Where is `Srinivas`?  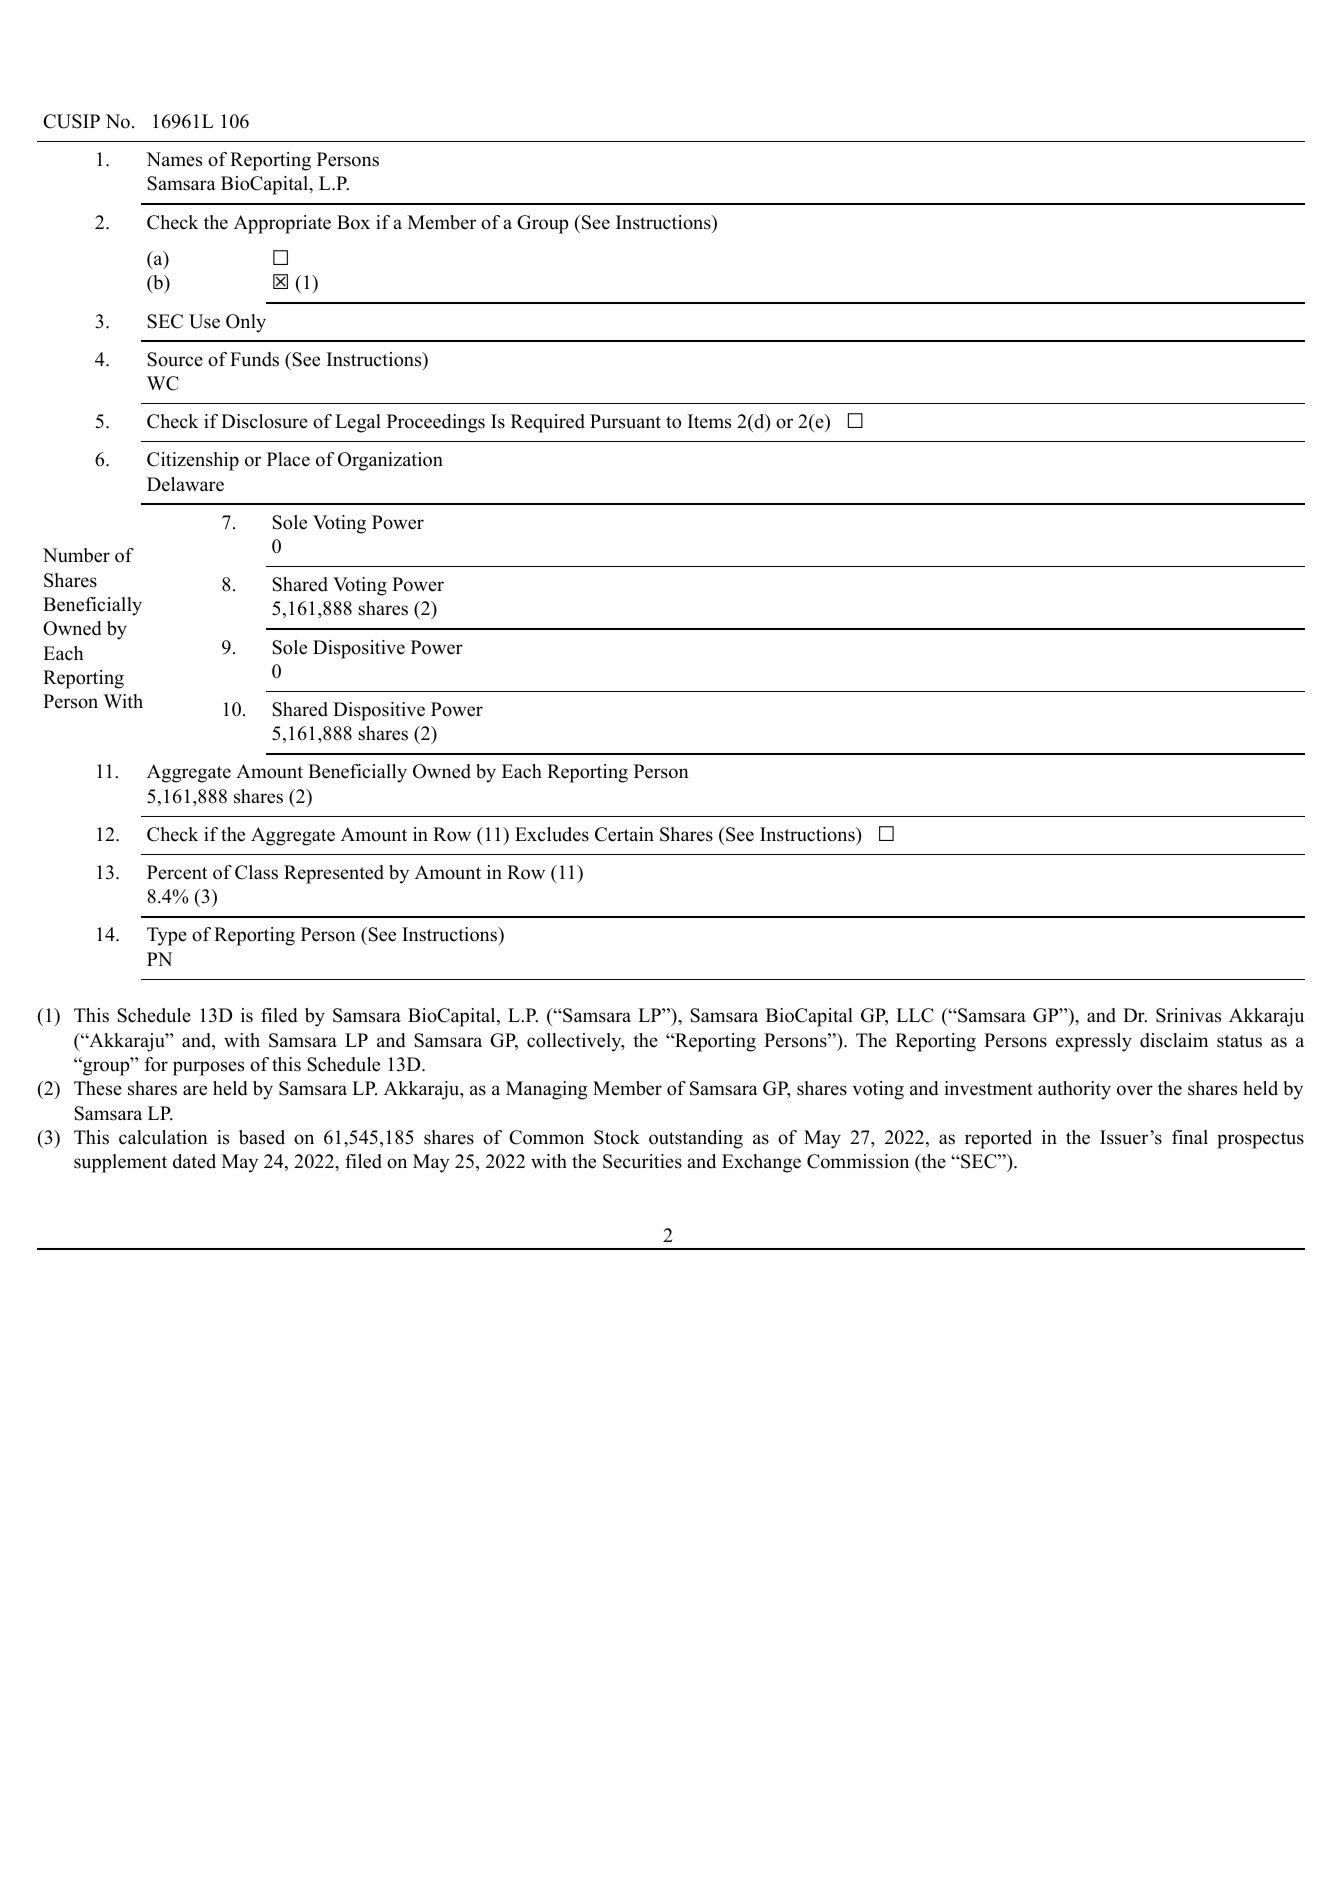 Srinivas is located at coordinates (1188, 1015).
